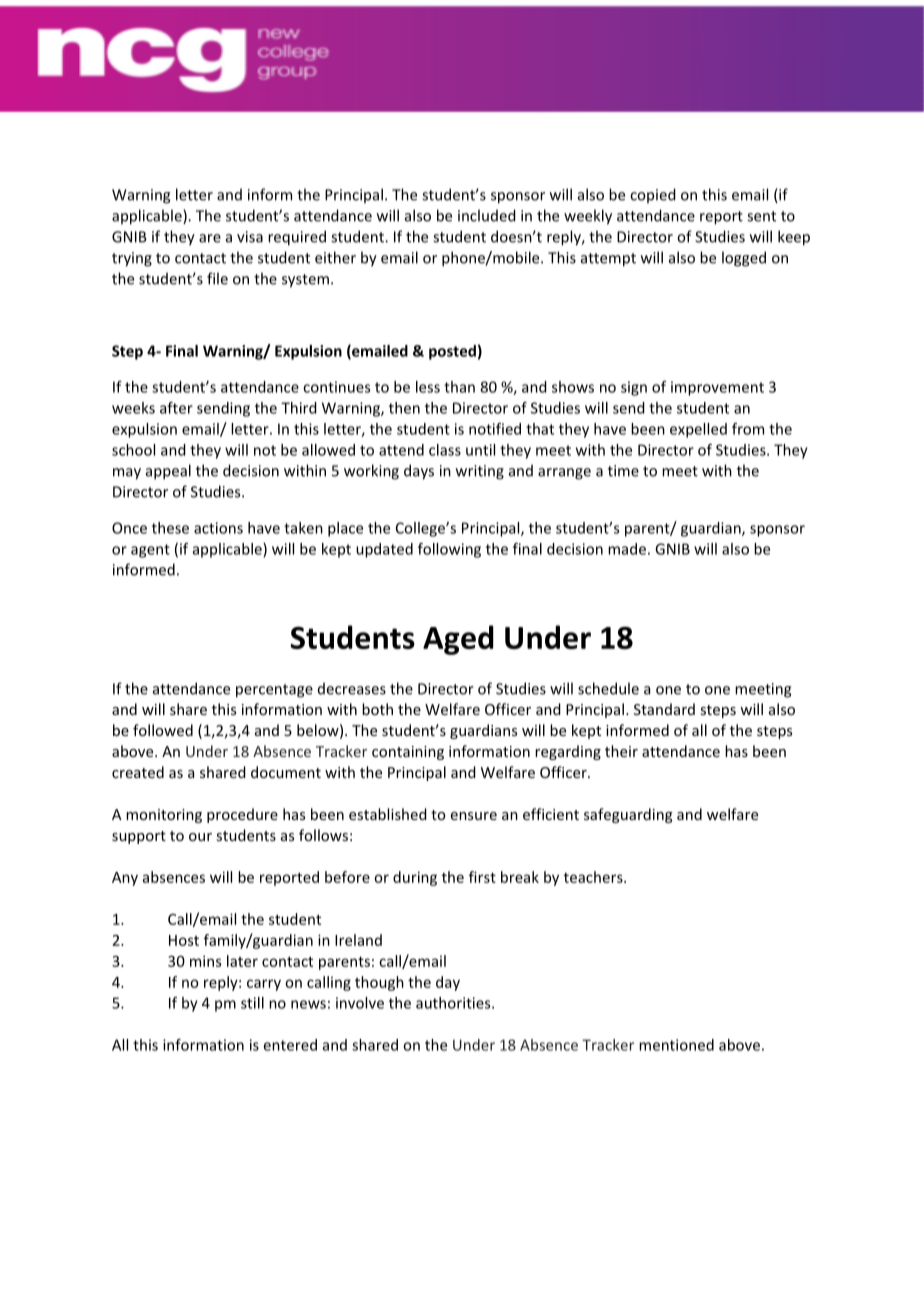  I want to click on containing, so click(408, 753).
